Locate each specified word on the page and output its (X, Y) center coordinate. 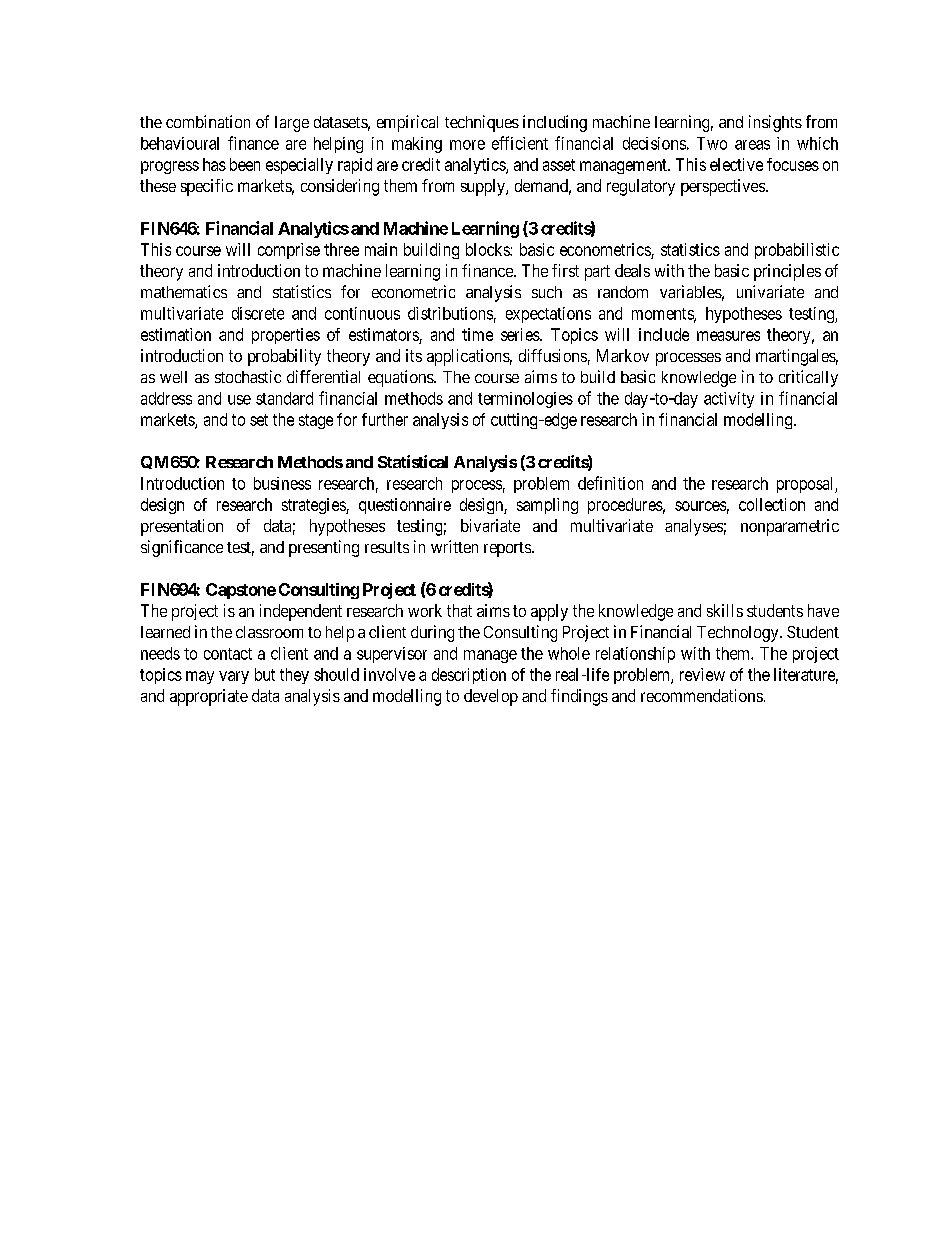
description (469, 676)
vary (234, 677)
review (702, 674)
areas (752, 145)
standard (284, 398)
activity (729, 400)
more (467, 145)
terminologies (525, 400)
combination (208, 121)
